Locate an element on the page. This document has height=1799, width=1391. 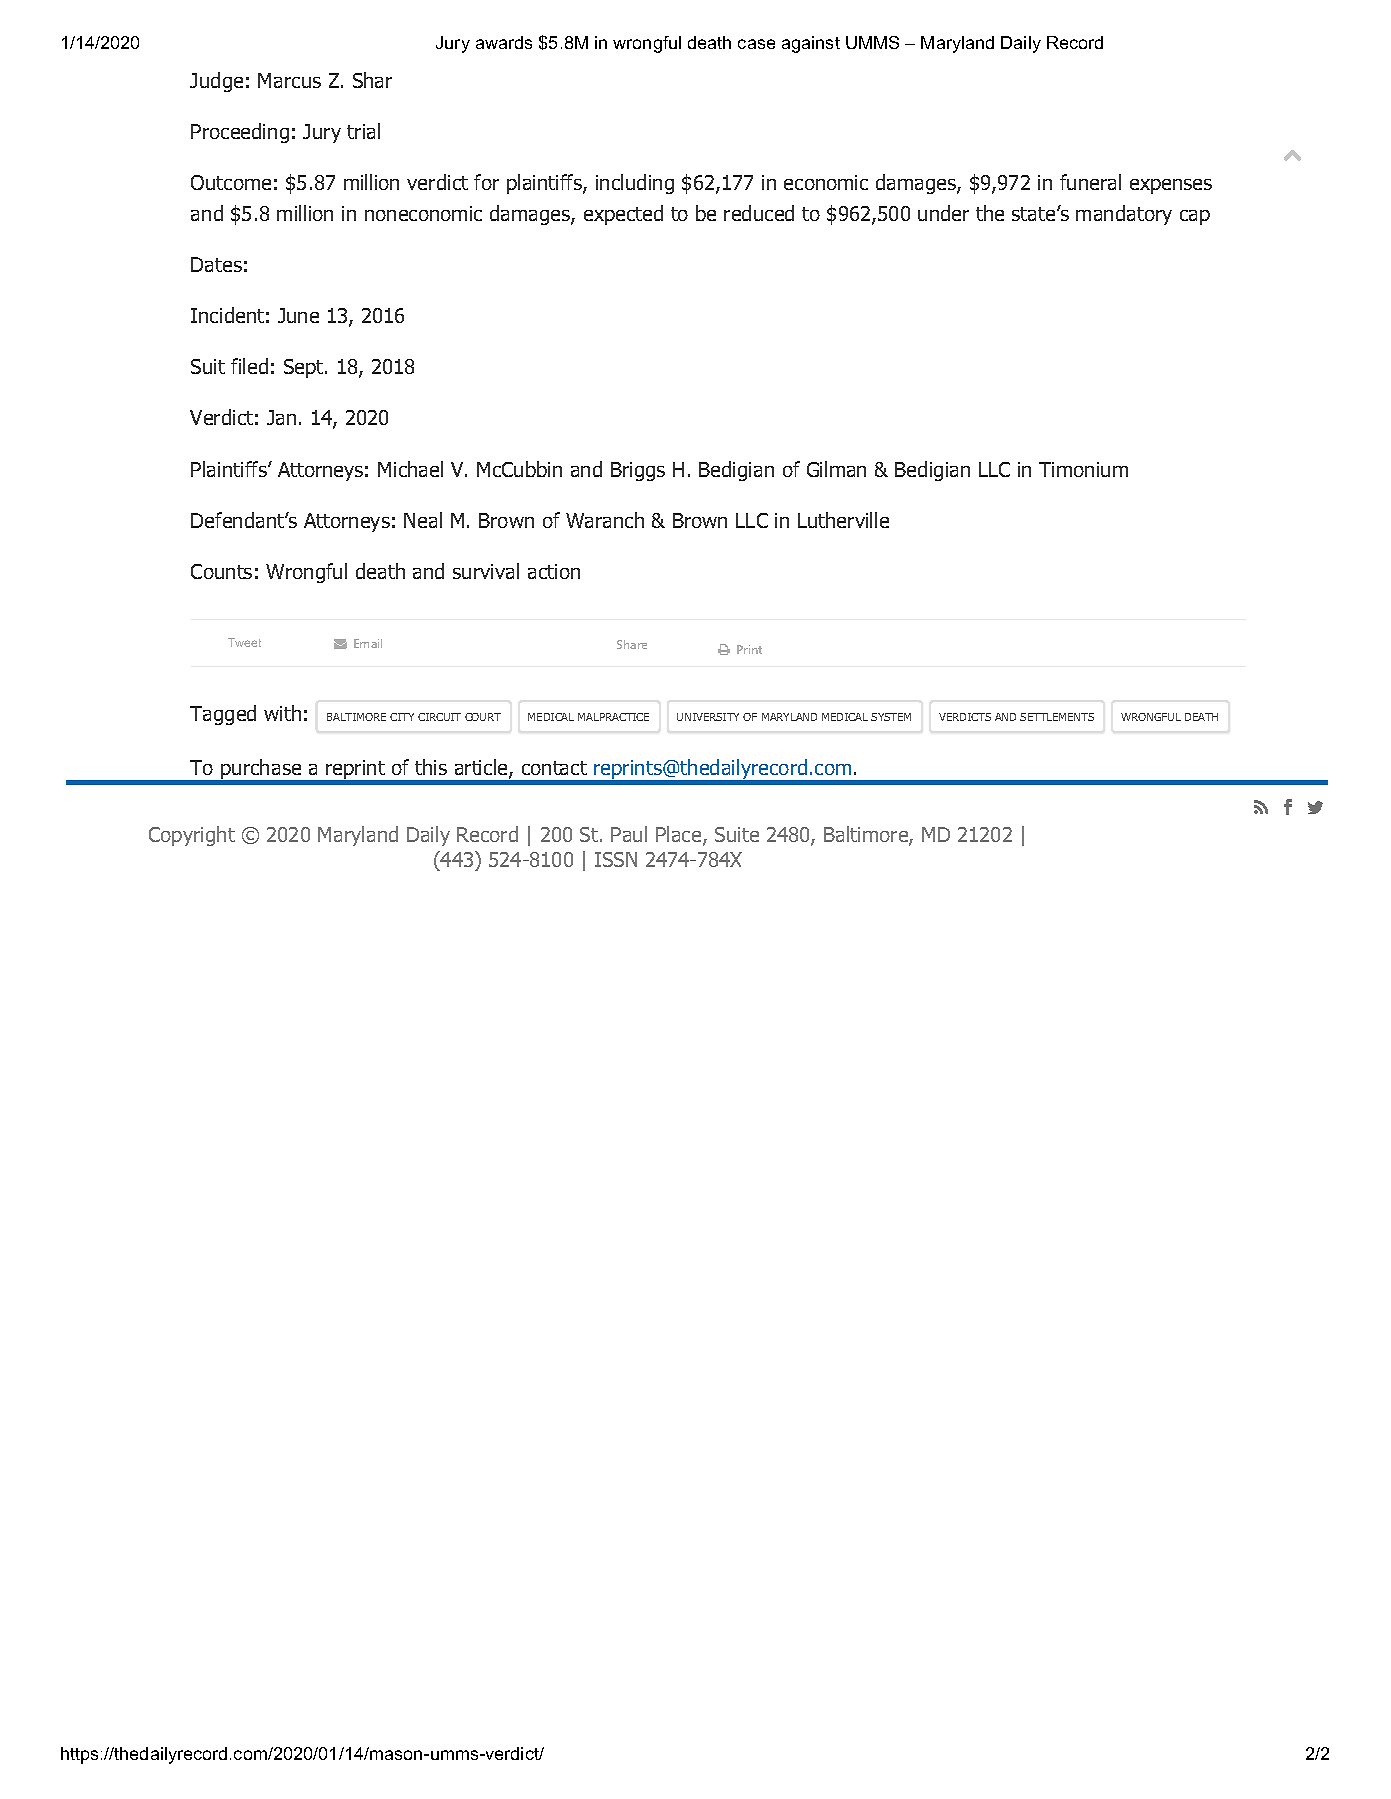
Copyright is located at coordinates (192, 836).
